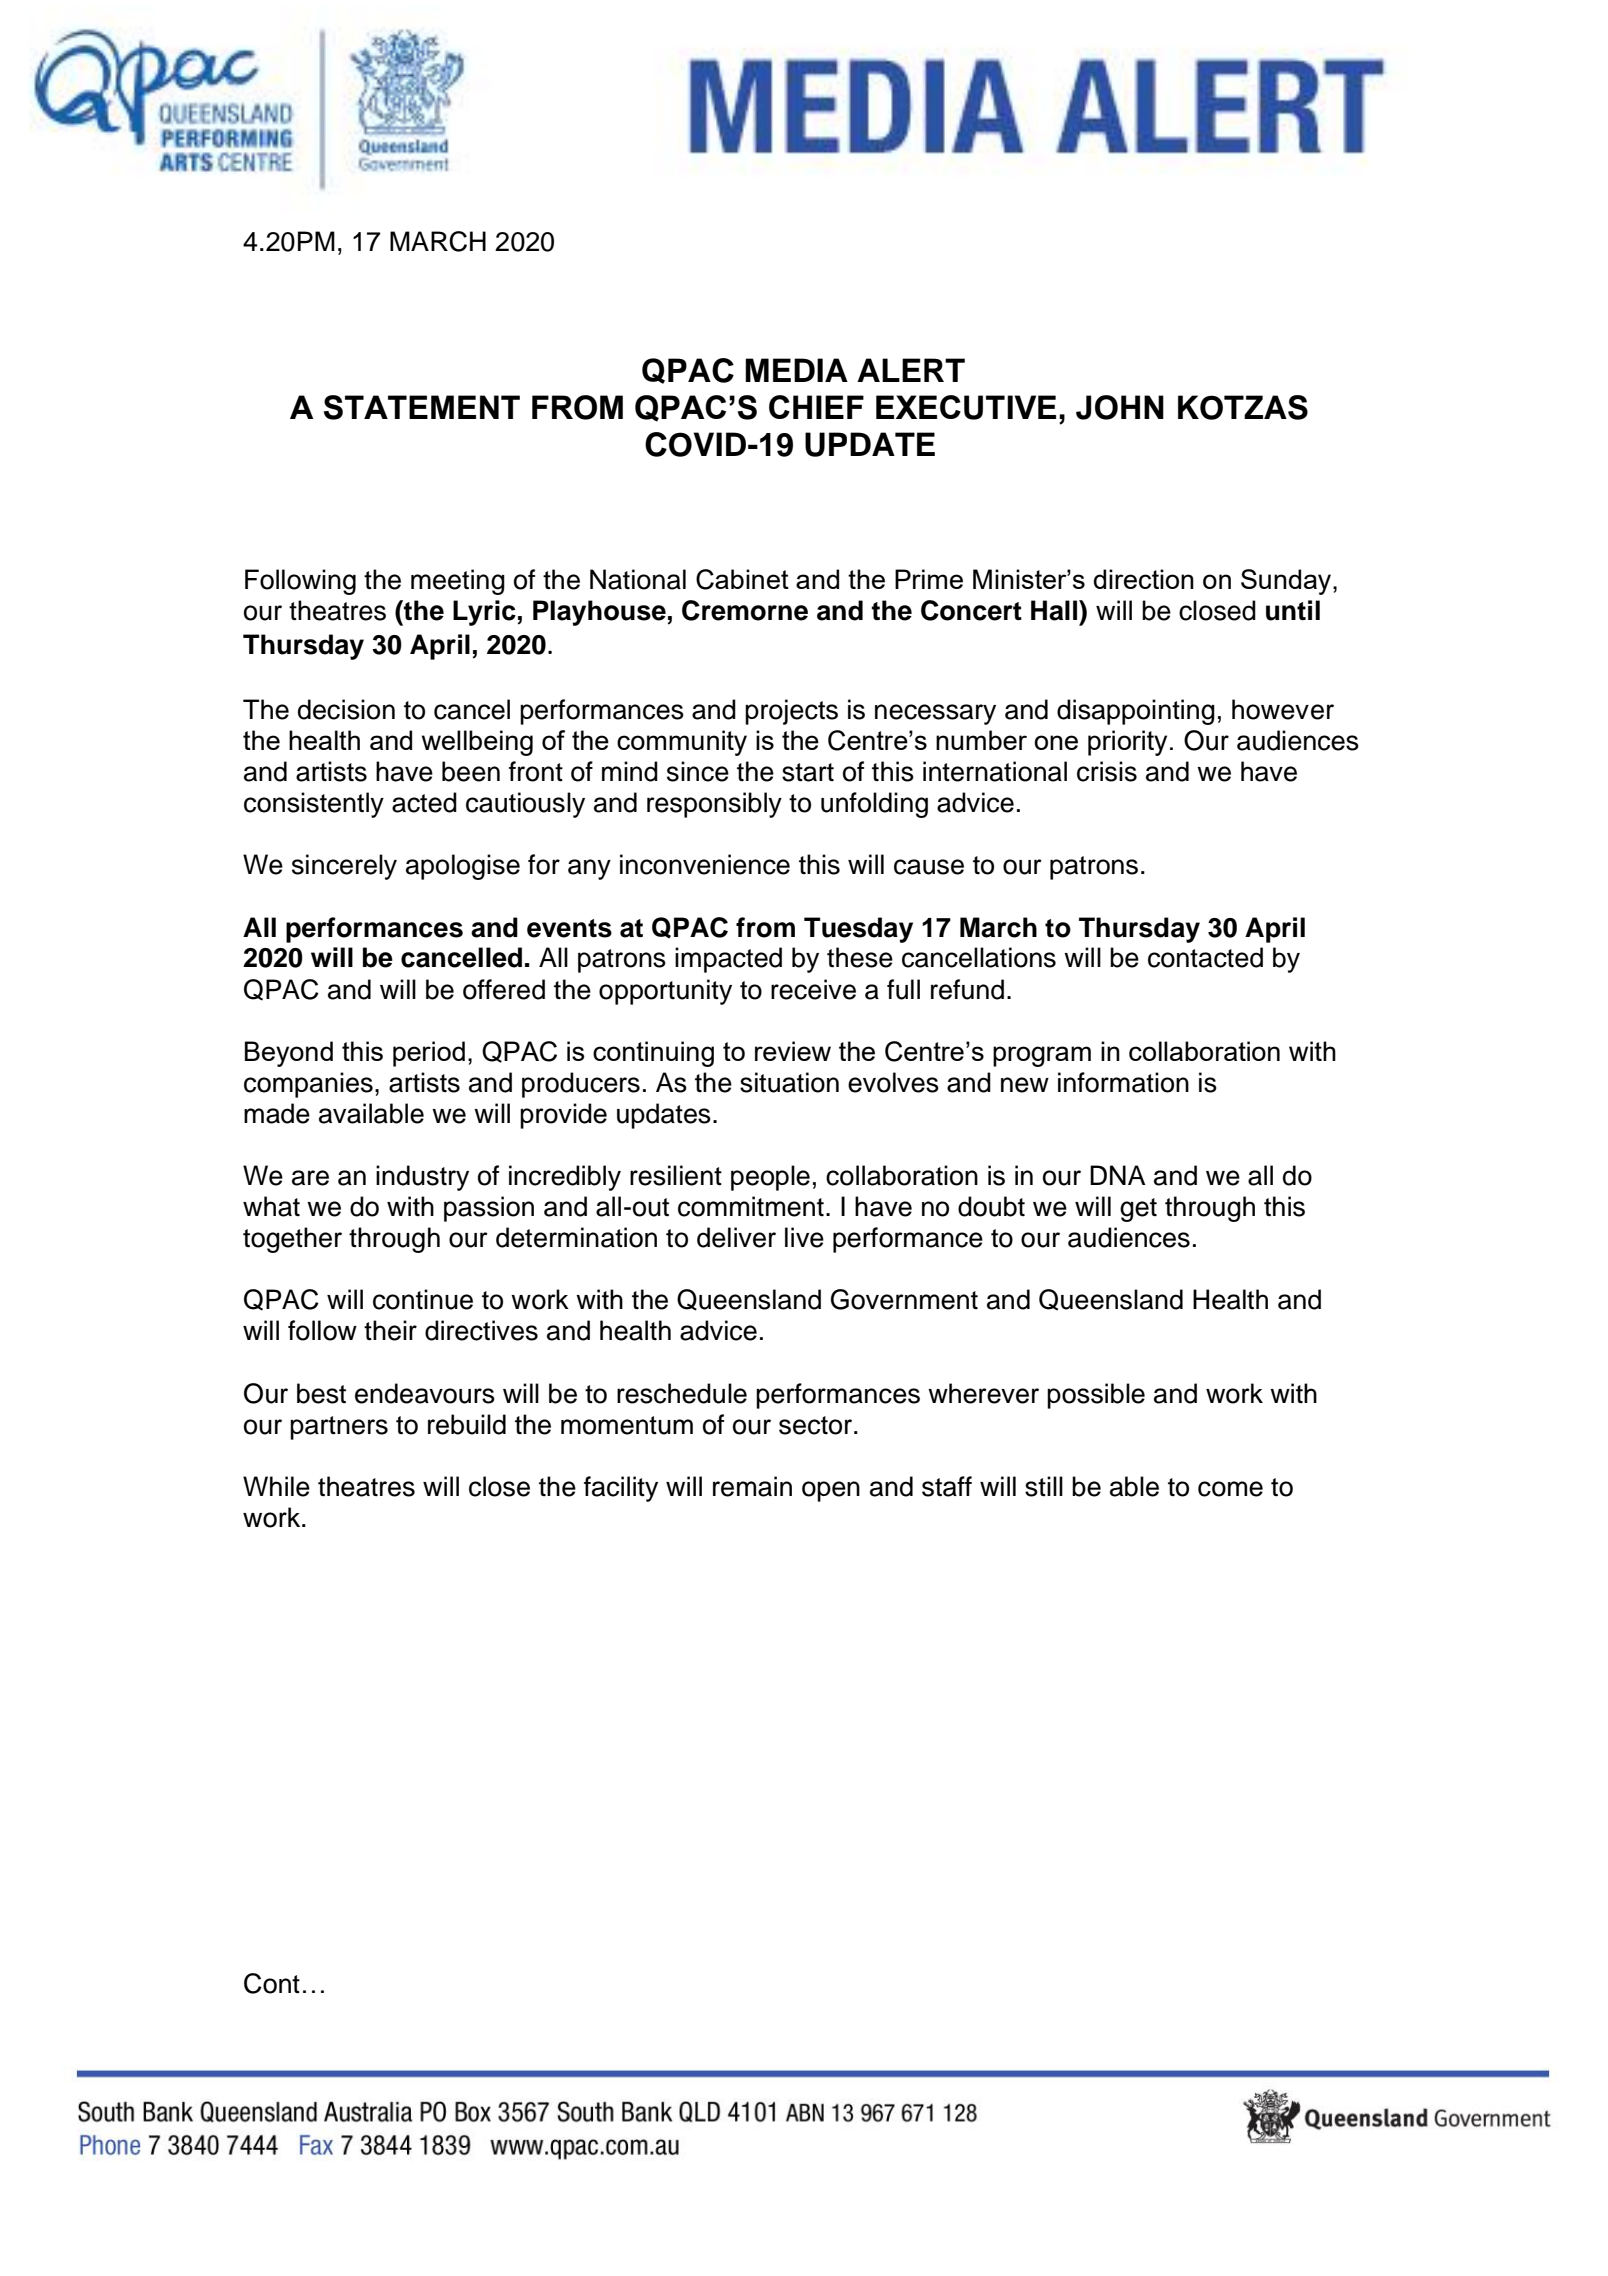 Image resolution: width=1608 pixels, height=2276 pixels. Describe the element at coordinates (422, 407) in the screenshot. I see `STATEMENT` at that location.
